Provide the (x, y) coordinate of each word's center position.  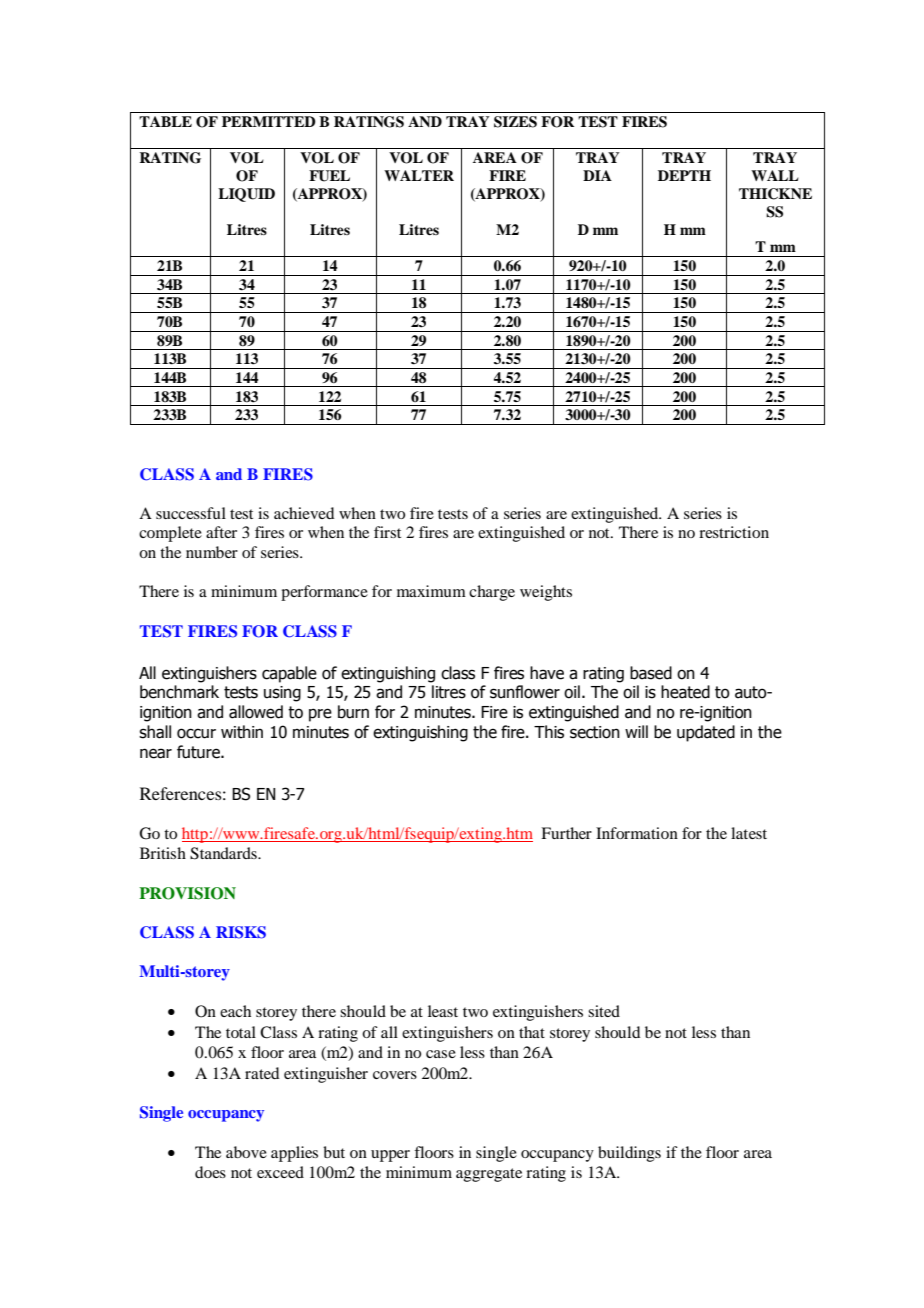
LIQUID (246, 195)
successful (191, 513)
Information (637, 833)
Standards (224, 853)
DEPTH (684, 175)
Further (566, 833)
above (246, 1152)
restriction (734, 532)
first (387, 532)
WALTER (419, 175)
